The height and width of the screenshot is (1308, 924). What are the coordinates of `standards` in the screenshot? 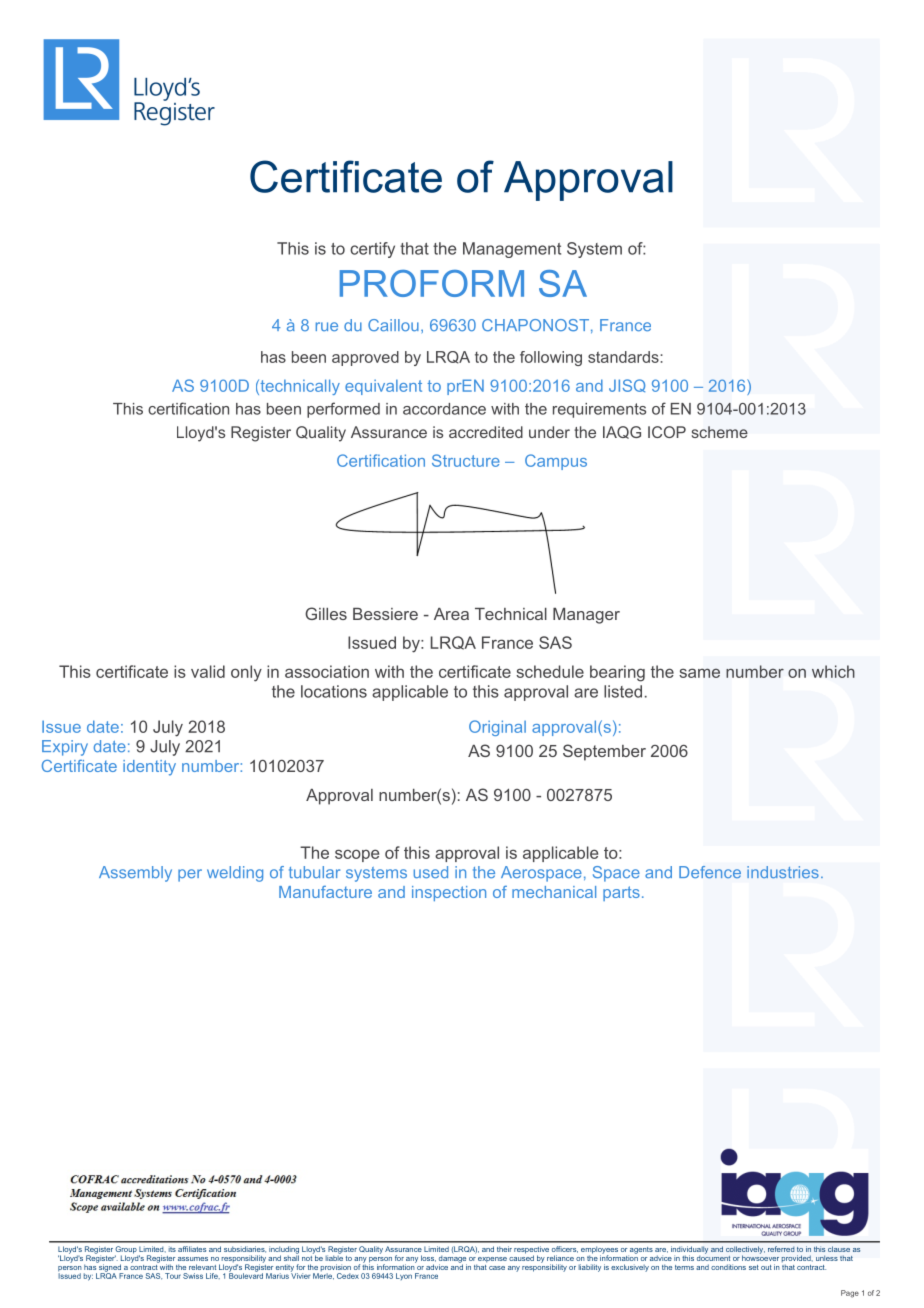 It's located at (624, 357).
